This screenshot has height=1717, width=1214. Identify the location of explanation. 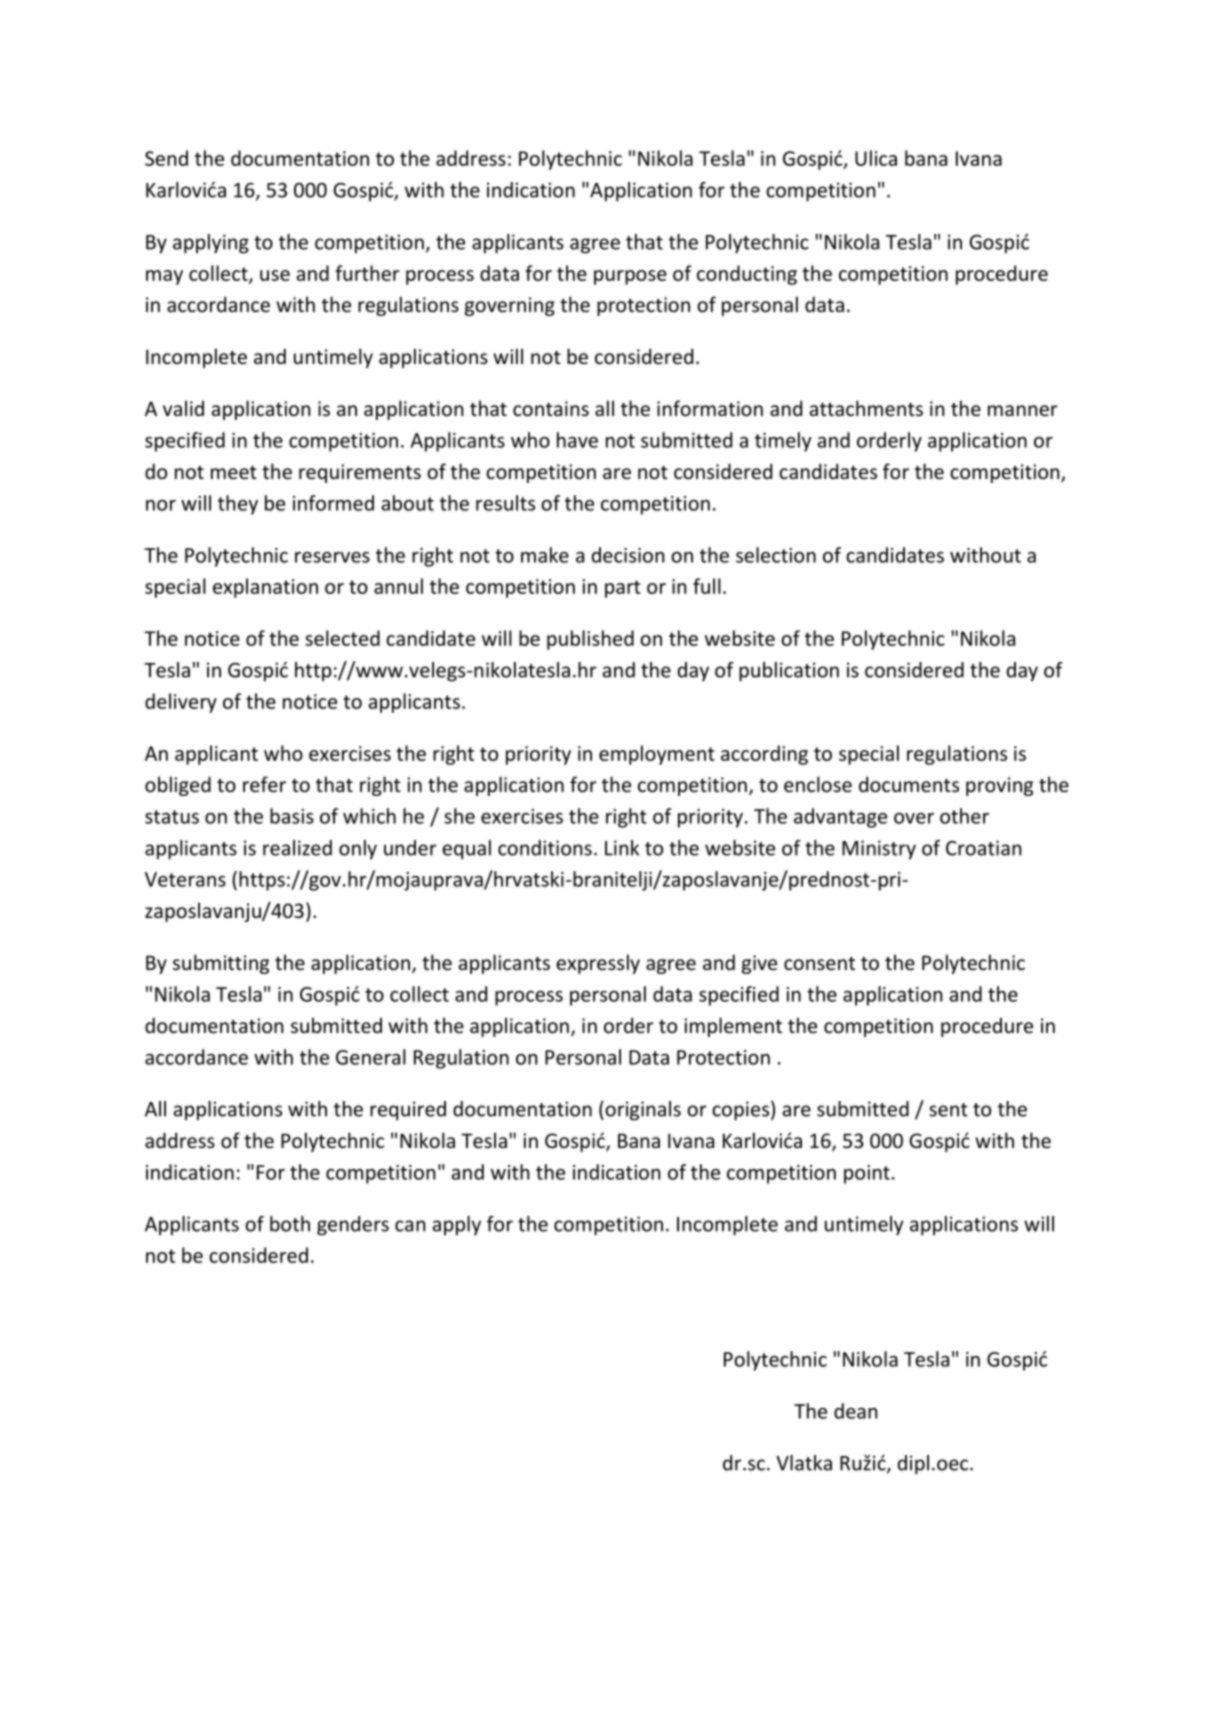
(265, 588).
